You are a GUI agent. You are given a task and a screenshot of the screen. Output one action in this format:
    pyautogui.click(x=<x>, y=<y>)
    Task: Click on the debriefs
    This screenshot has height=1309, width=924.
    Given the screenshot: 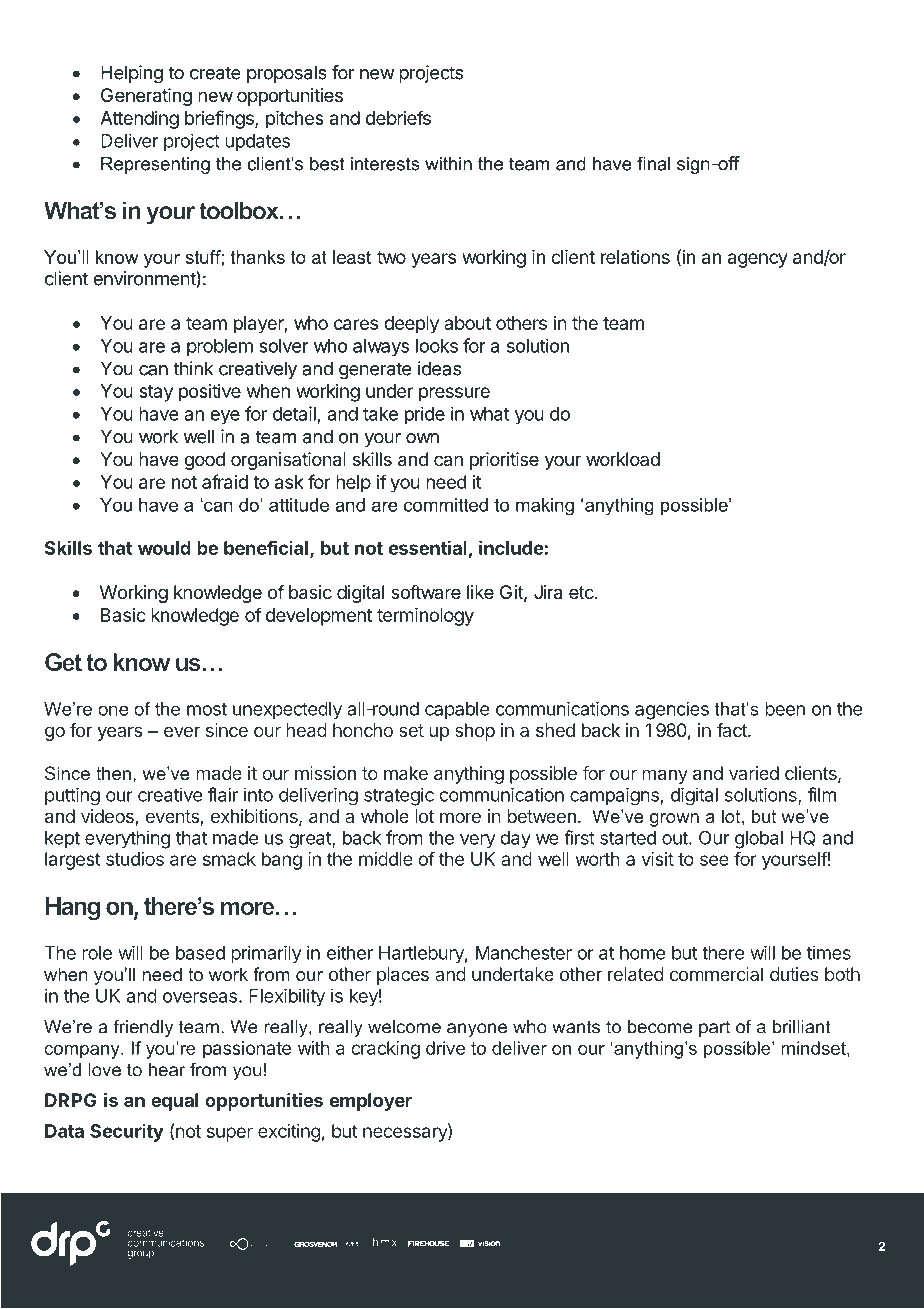 What is the action you would take?
    pyautogui.click(x=398, y=117)
